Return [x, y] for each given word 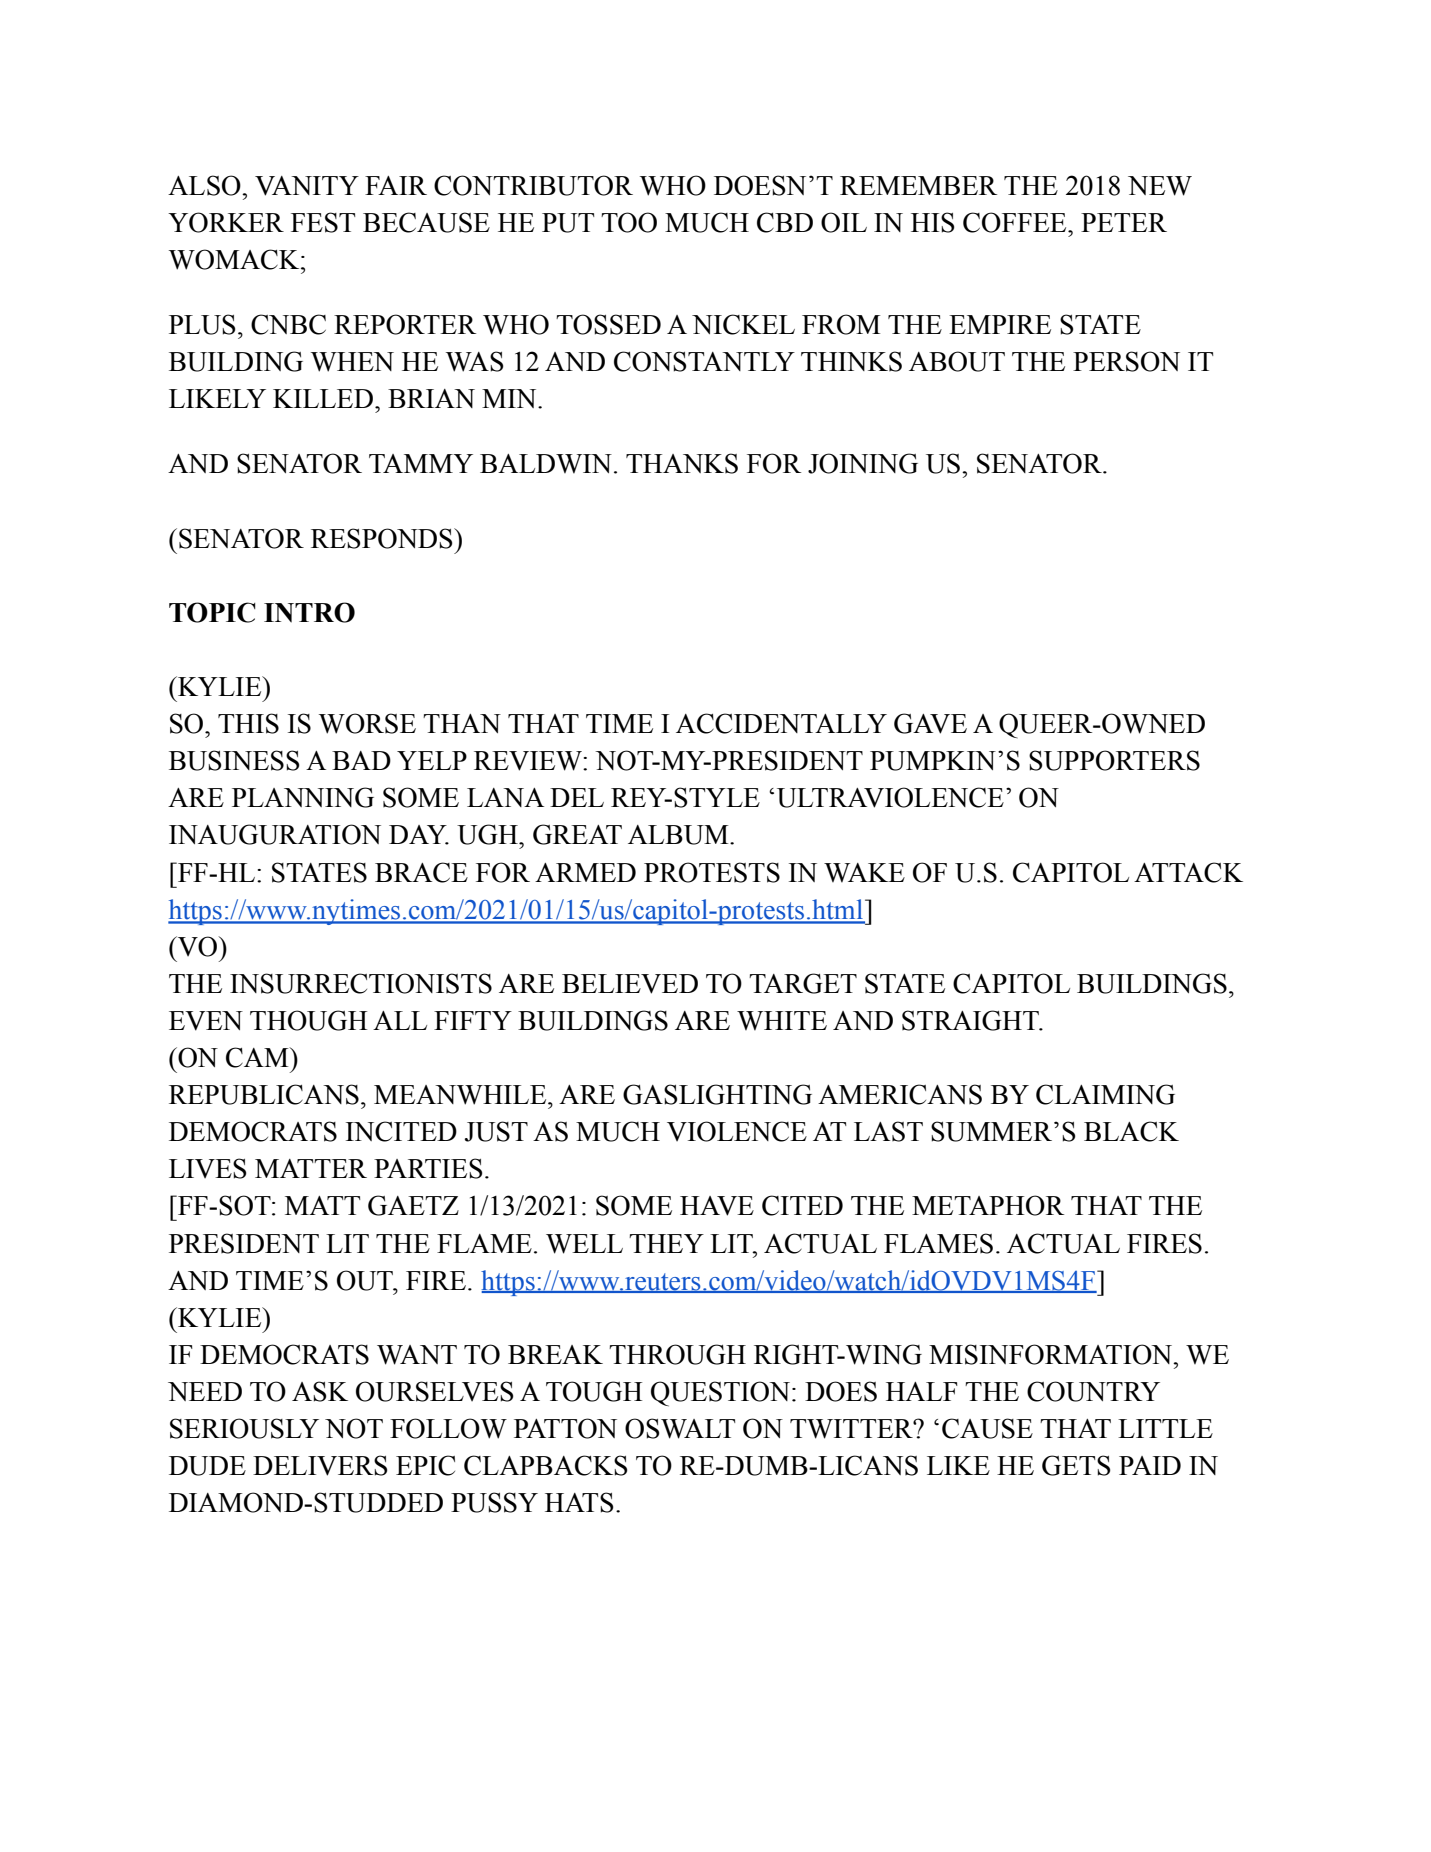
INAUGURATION [275, 834]
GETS [1076, 1465]
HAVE [717, 1206]
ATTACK [1188, 872]
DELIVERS [320, 1465]
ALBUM [679, 835]
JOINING [863, 463]
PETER [1124, 222]
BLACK [1131, 1131]
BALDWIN [546, 464]
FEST [323, 222]
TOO [629, 222]
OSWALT [680, 1428]
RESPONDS [383, 538]
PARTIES [428, 1168]
